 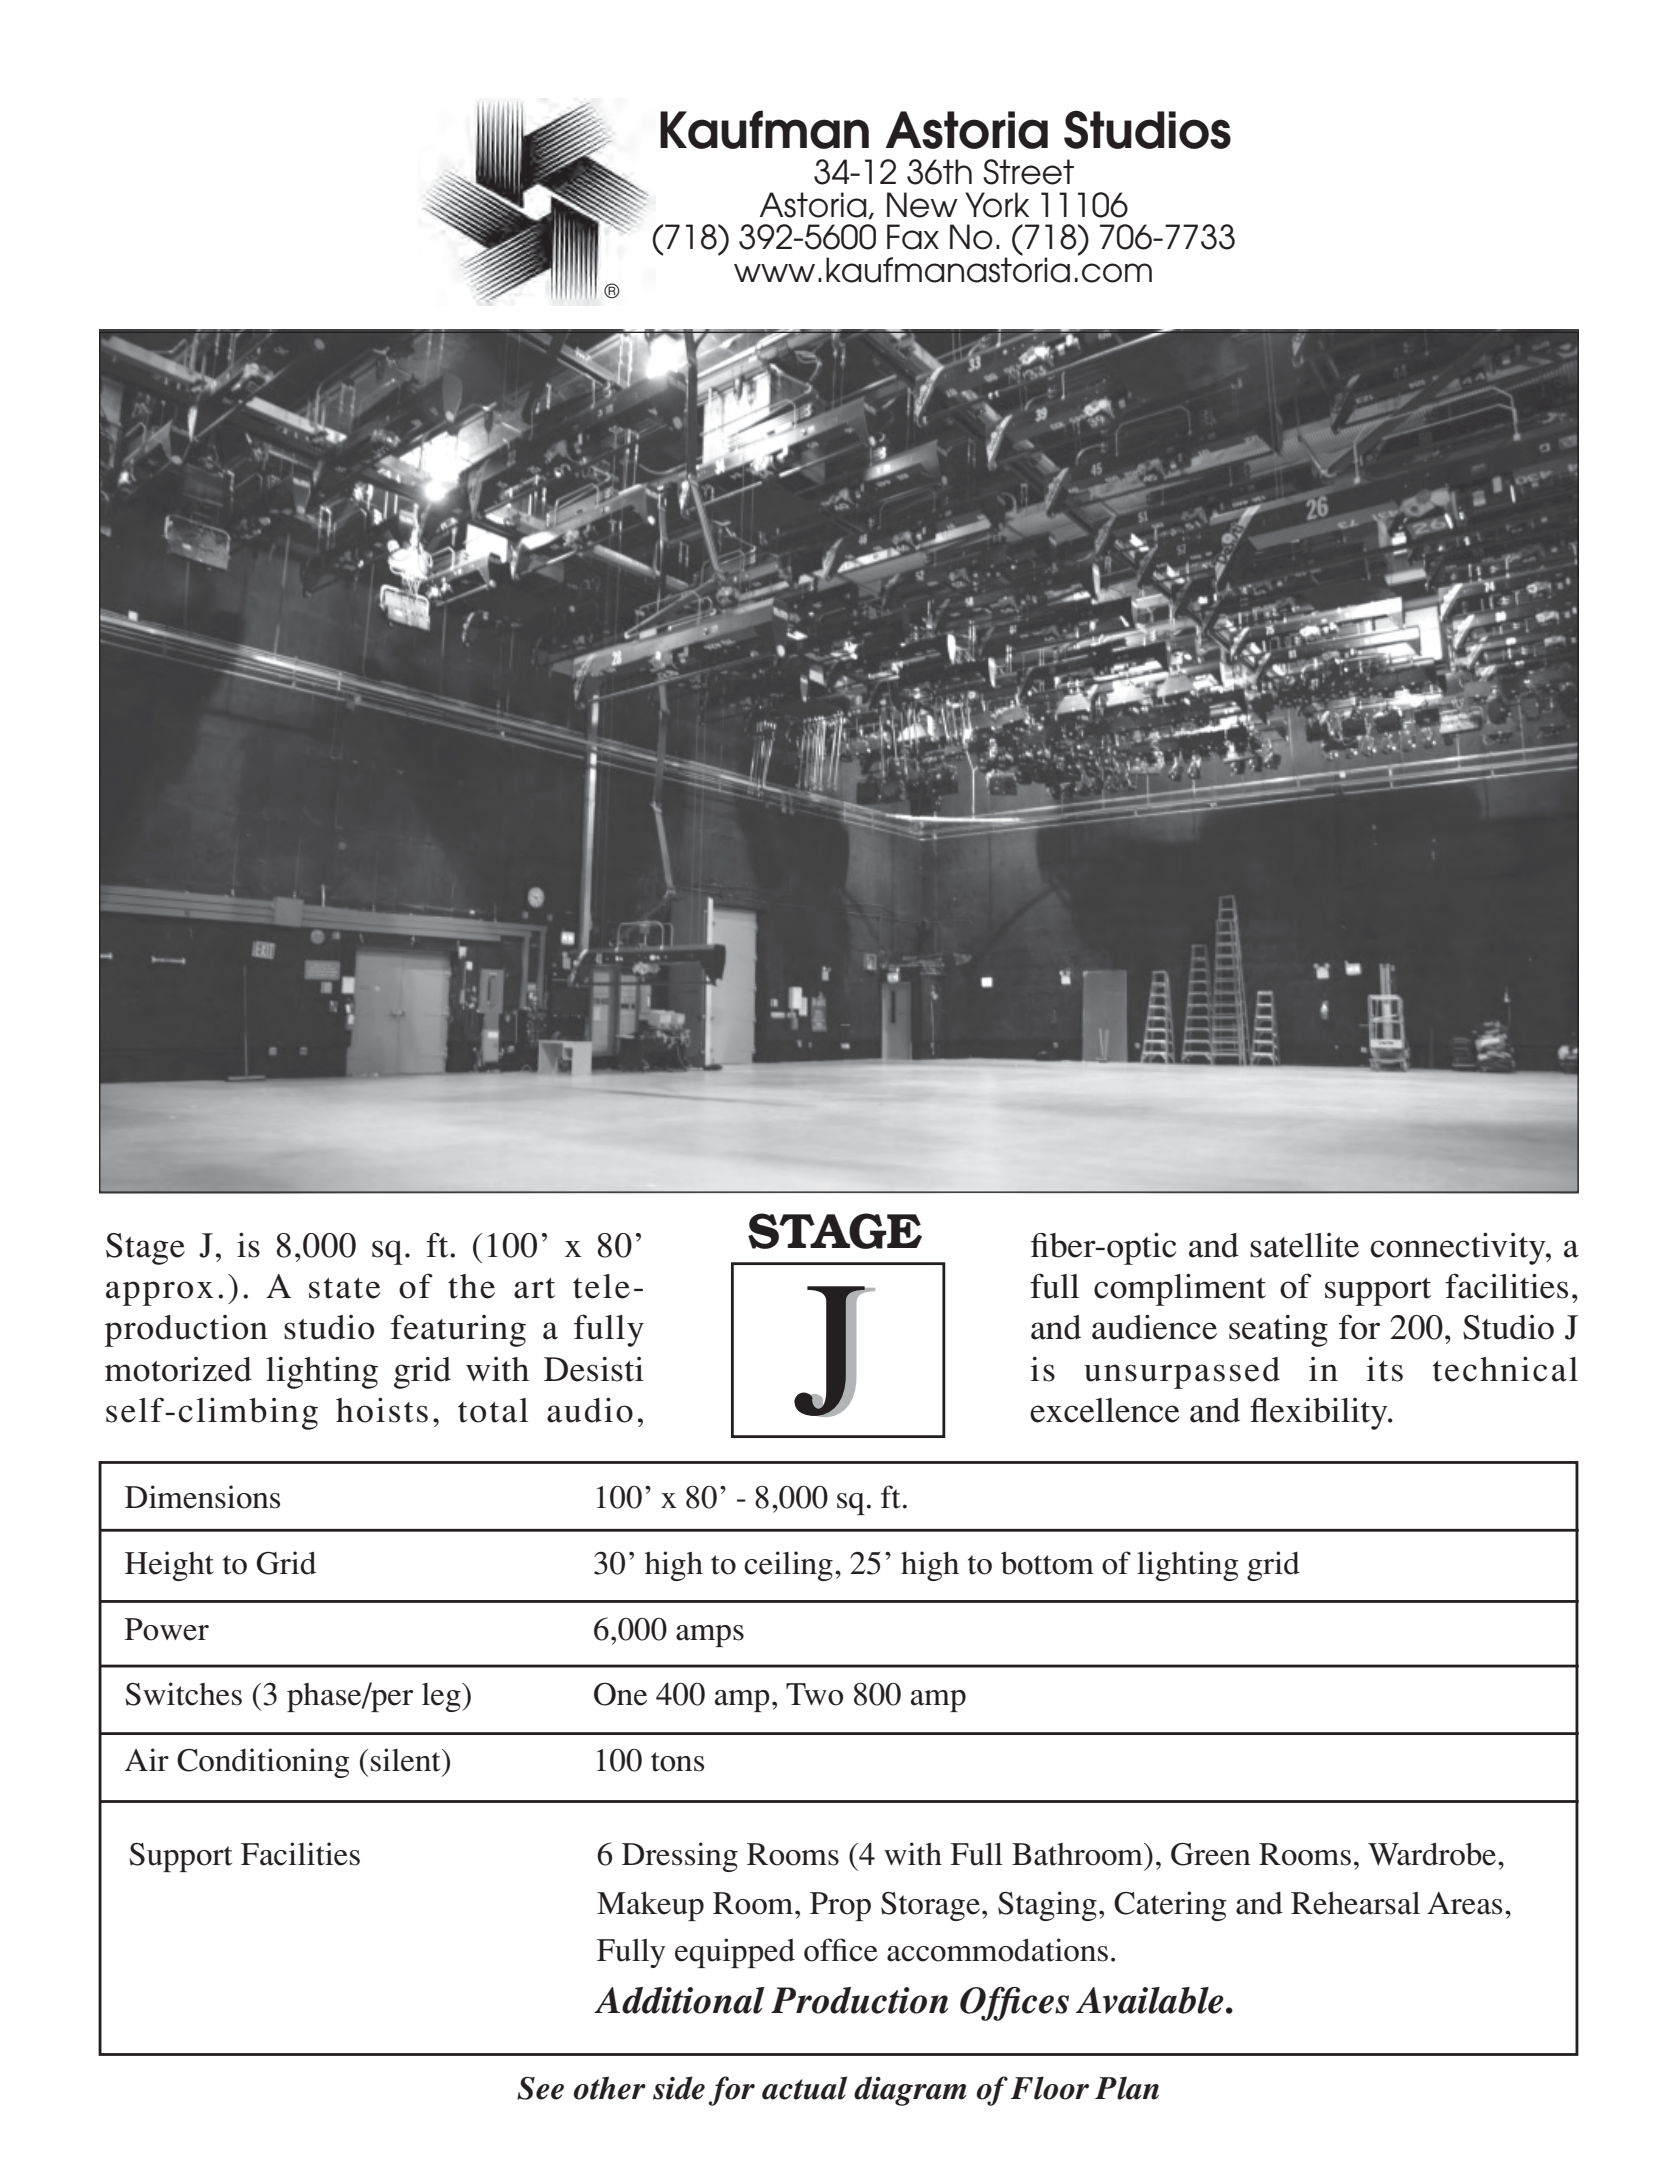 What do you see at coordinates (169, 1566) in the image?
I see `Height` at bounding box center [169, 1566].
